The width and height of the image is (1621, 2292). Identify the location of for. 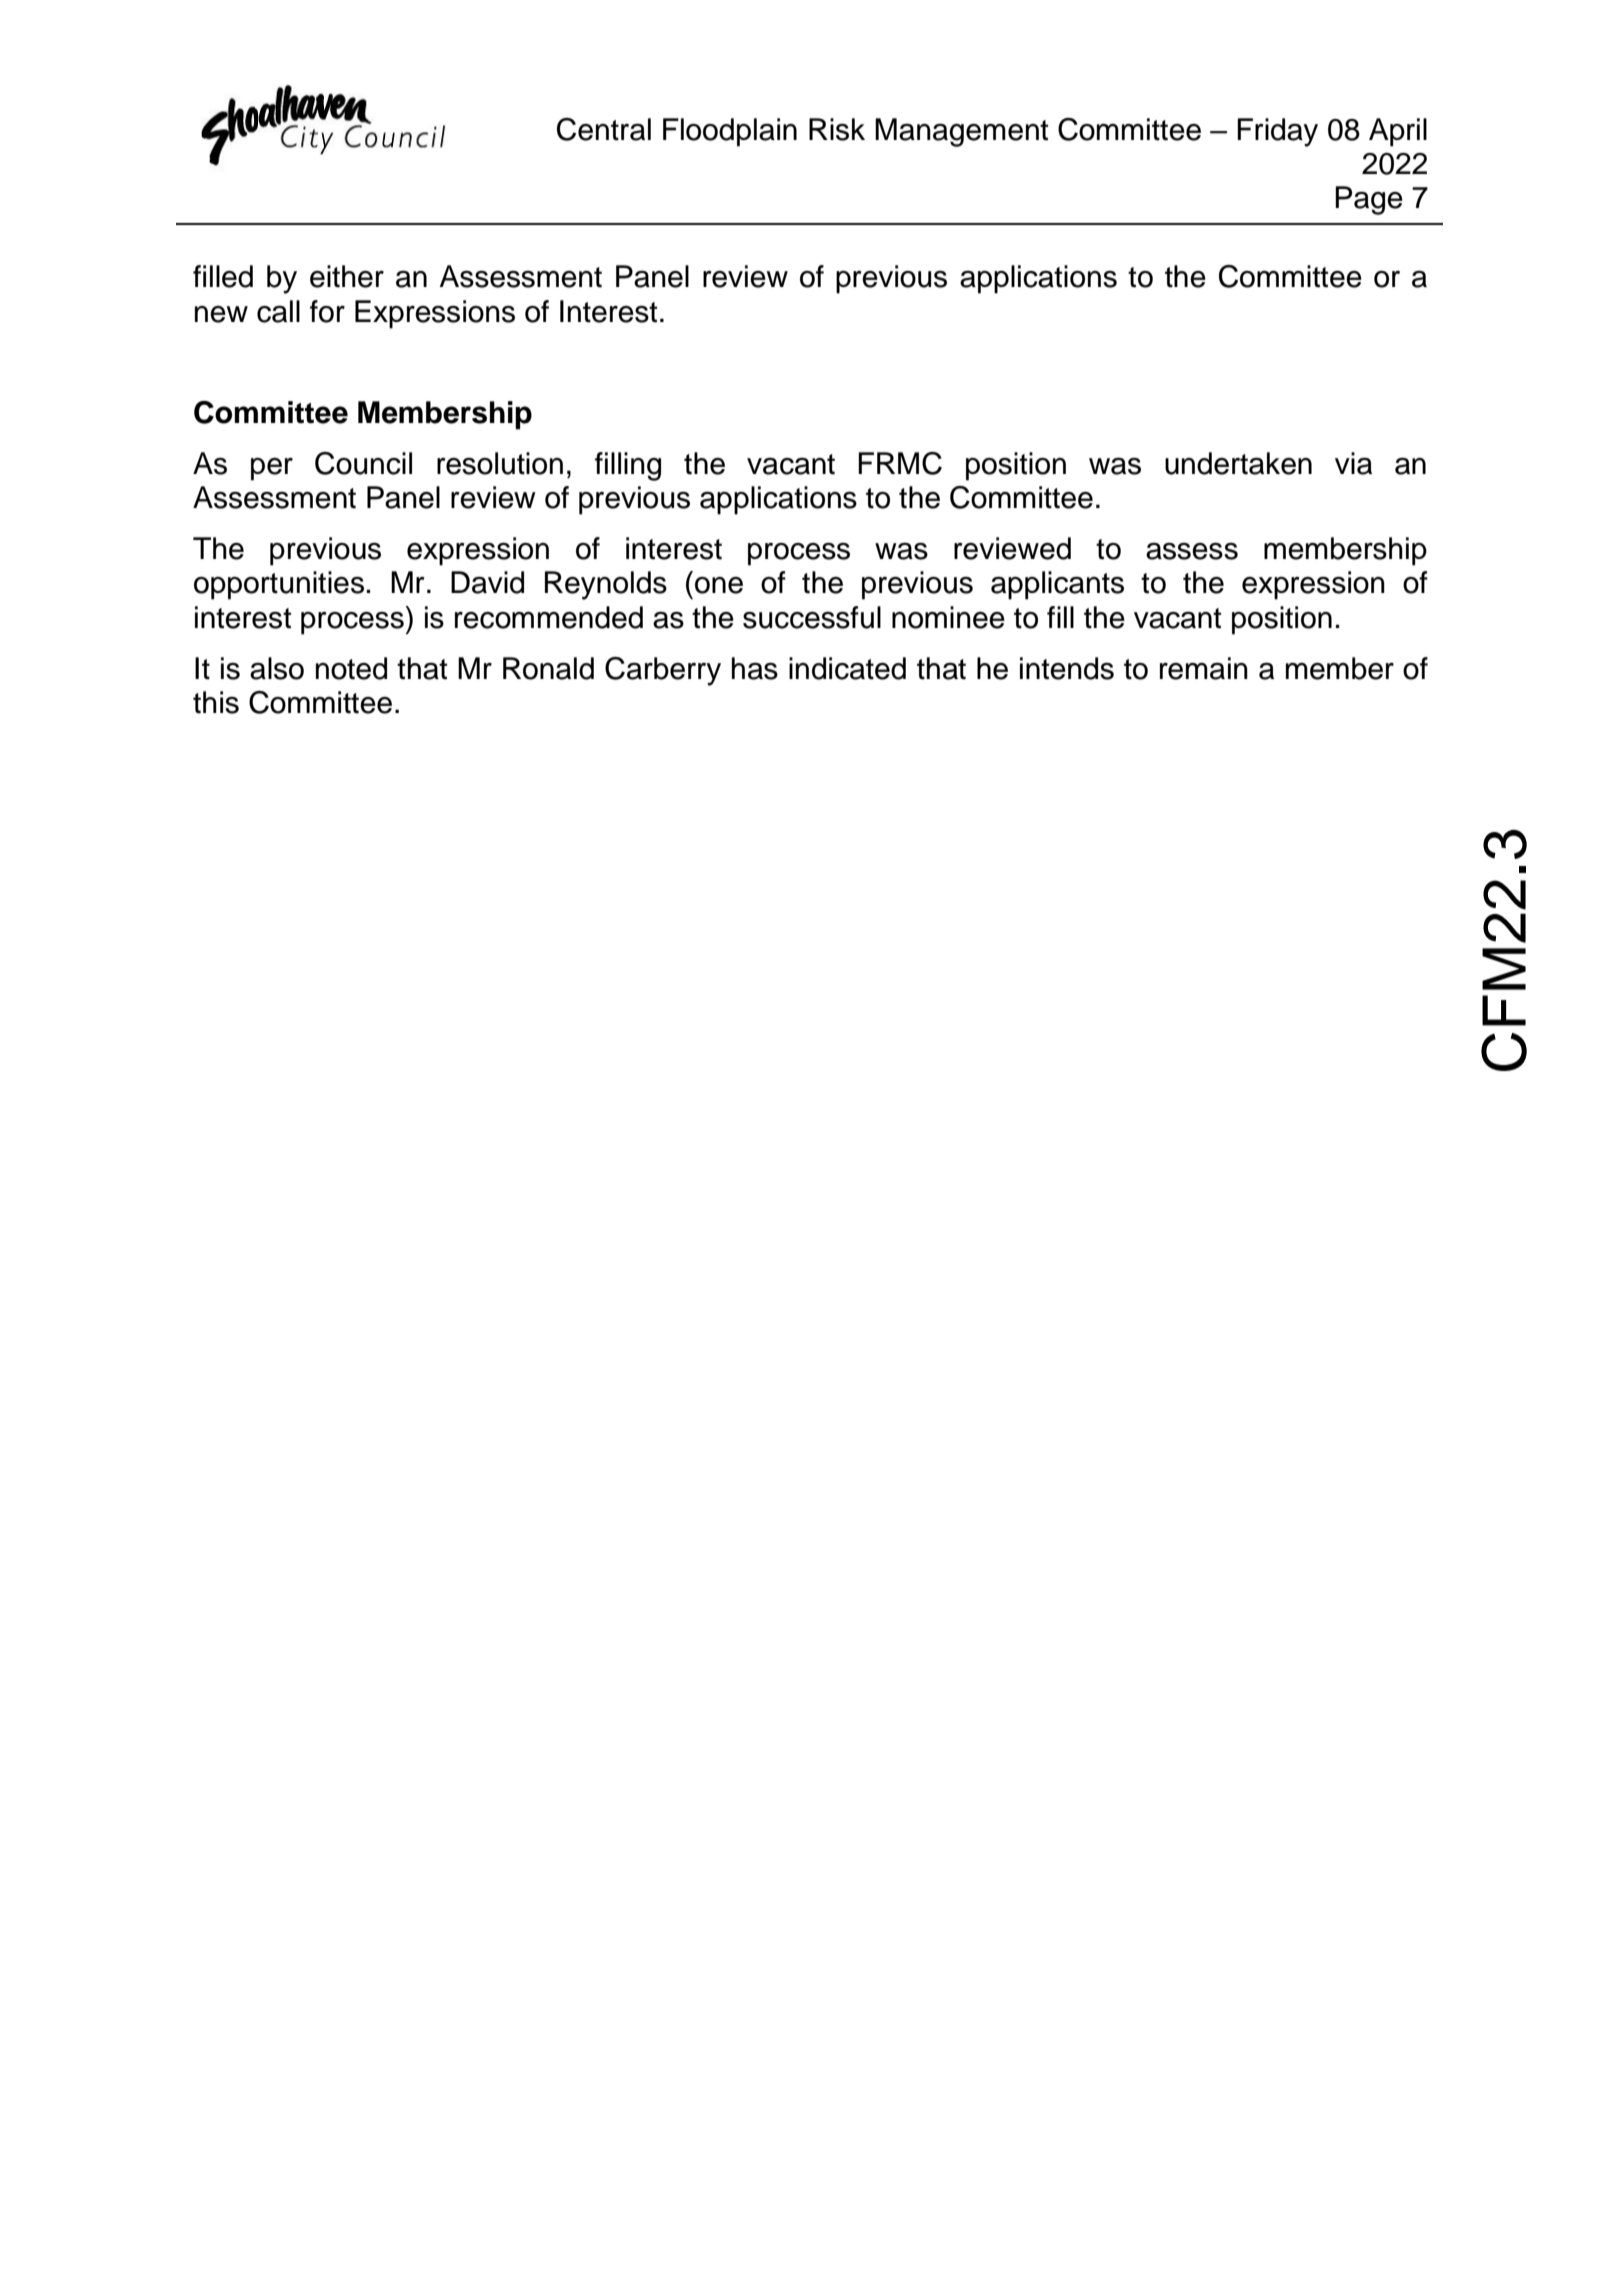
(327, 311).
